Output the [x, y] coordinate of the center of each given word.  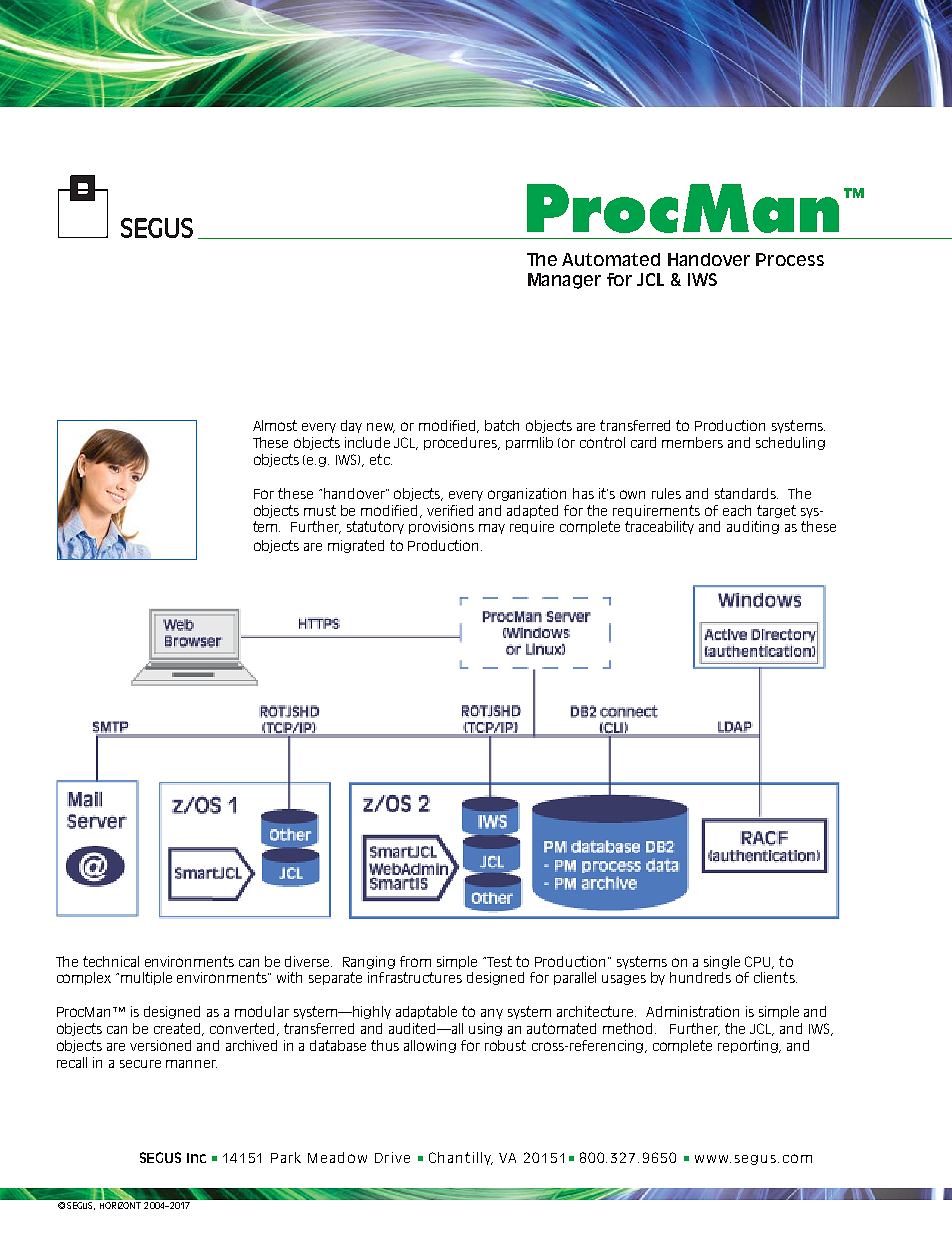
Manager [564, 281]
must [320, 510]
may [492, 529]
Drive [392, 1157]
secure [140, 1064]
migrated [356, 546]
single [722, 962]
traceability [659, 527]
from [415, 961]
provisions [441, 527]
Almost [275, 425]
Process [790, 259]
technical [111, 961]
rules [666, 493]
